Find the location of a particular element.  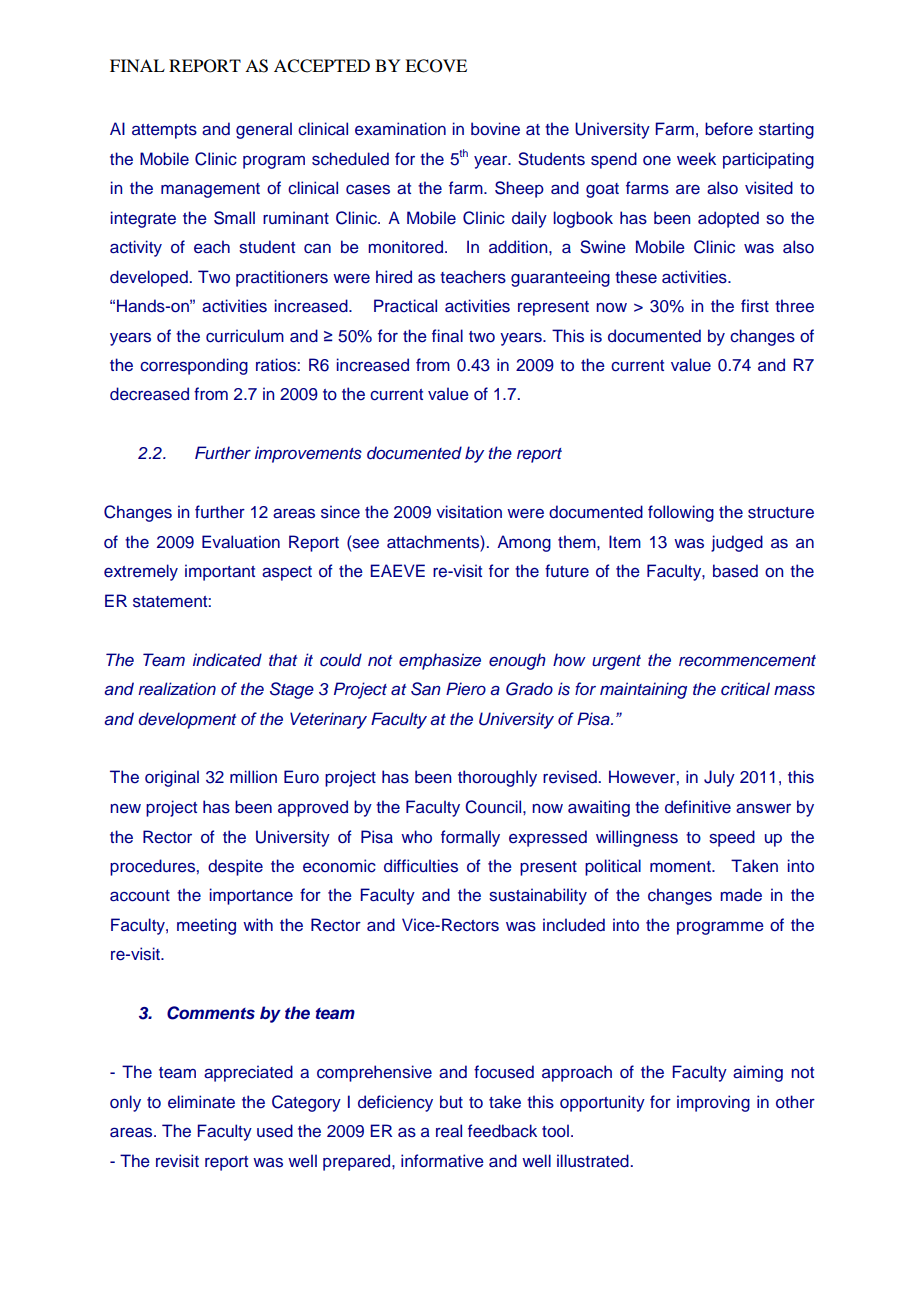

made is located at coordinates (741, 895).
